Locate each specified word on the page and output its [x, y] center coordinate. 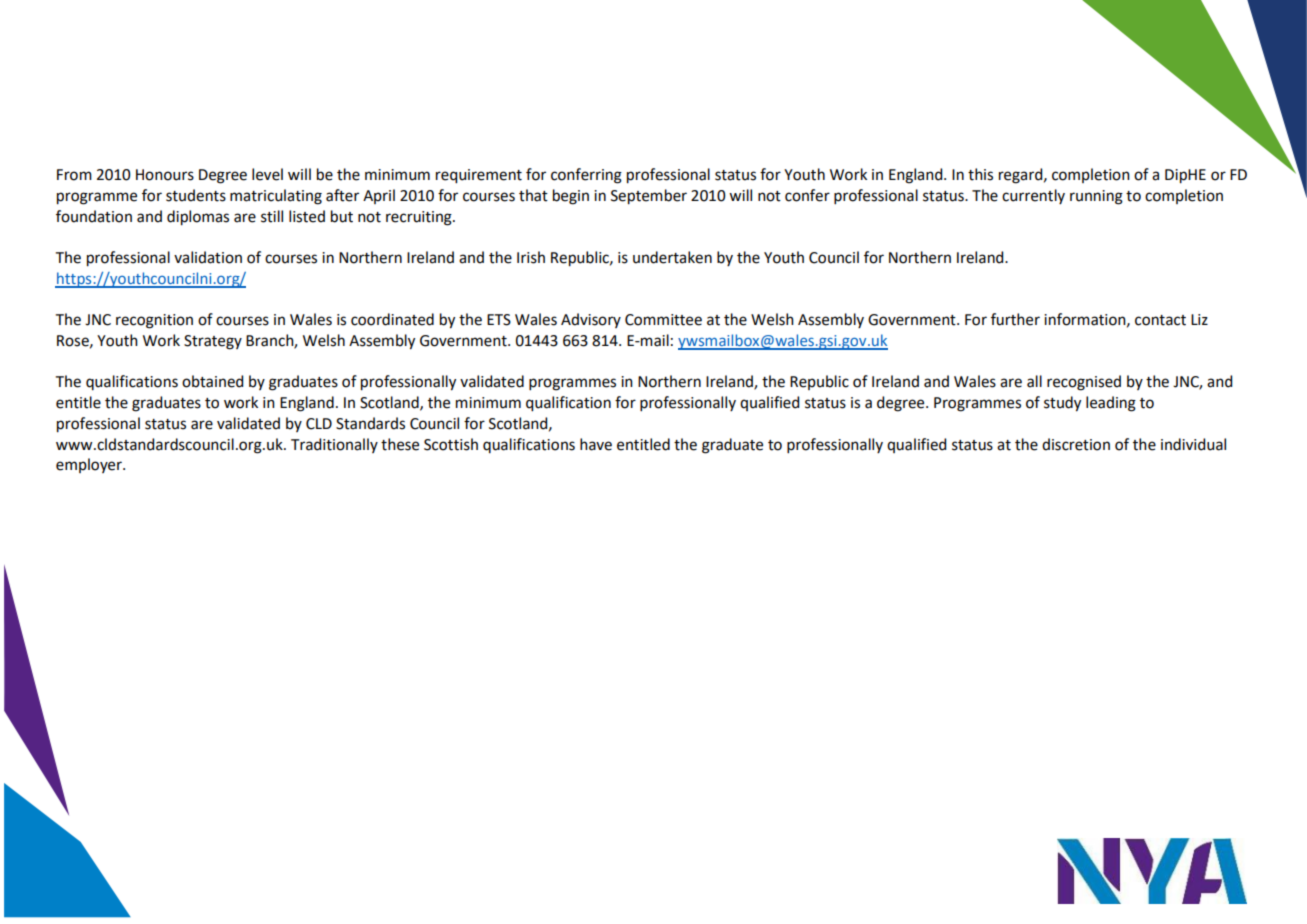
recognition [154, 321]
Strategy [213, 342]
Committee [663, 320]
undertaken [672, 257]
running [1096, 197]
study [1062, 404]
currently [1033, 196]
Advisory [591, 320]
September [649, 197]
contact [1160, 320]
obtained [212, 381]
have [596, 444]
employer [90, 465]
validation [208, 257]
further [1015, 319]
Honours [165, 175]
